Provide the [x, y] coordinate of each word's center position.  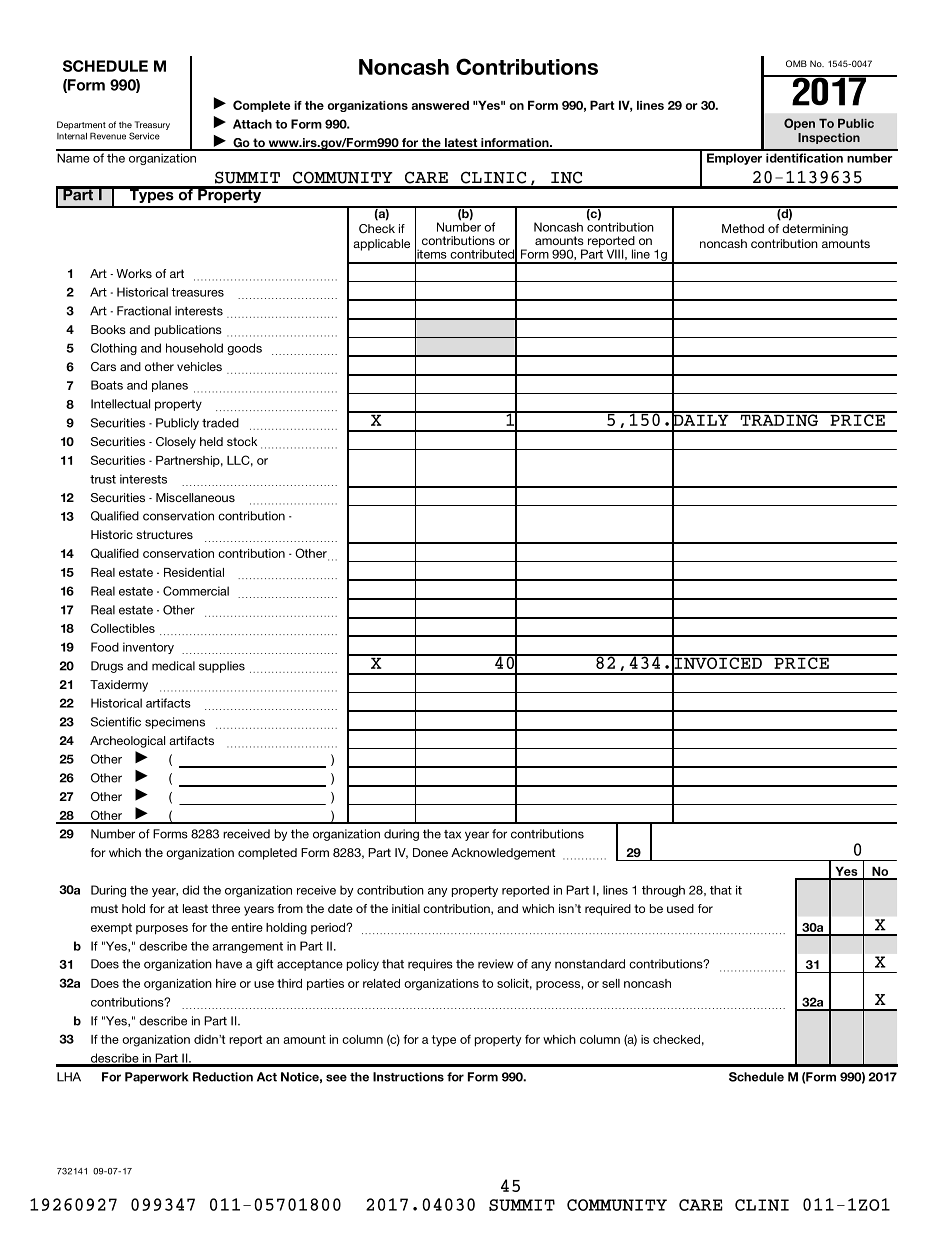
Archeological [127, 742]
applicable [381, 245]
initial [406, 908]
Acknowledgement [503, 854]
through [663, 891]
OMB [796, 63]
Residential [194, 572]
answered [440, 105]
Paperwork [157, 1078]
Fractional [144, 311]
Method [743, 228]
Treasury [152, 125]
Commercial [196, 591]
